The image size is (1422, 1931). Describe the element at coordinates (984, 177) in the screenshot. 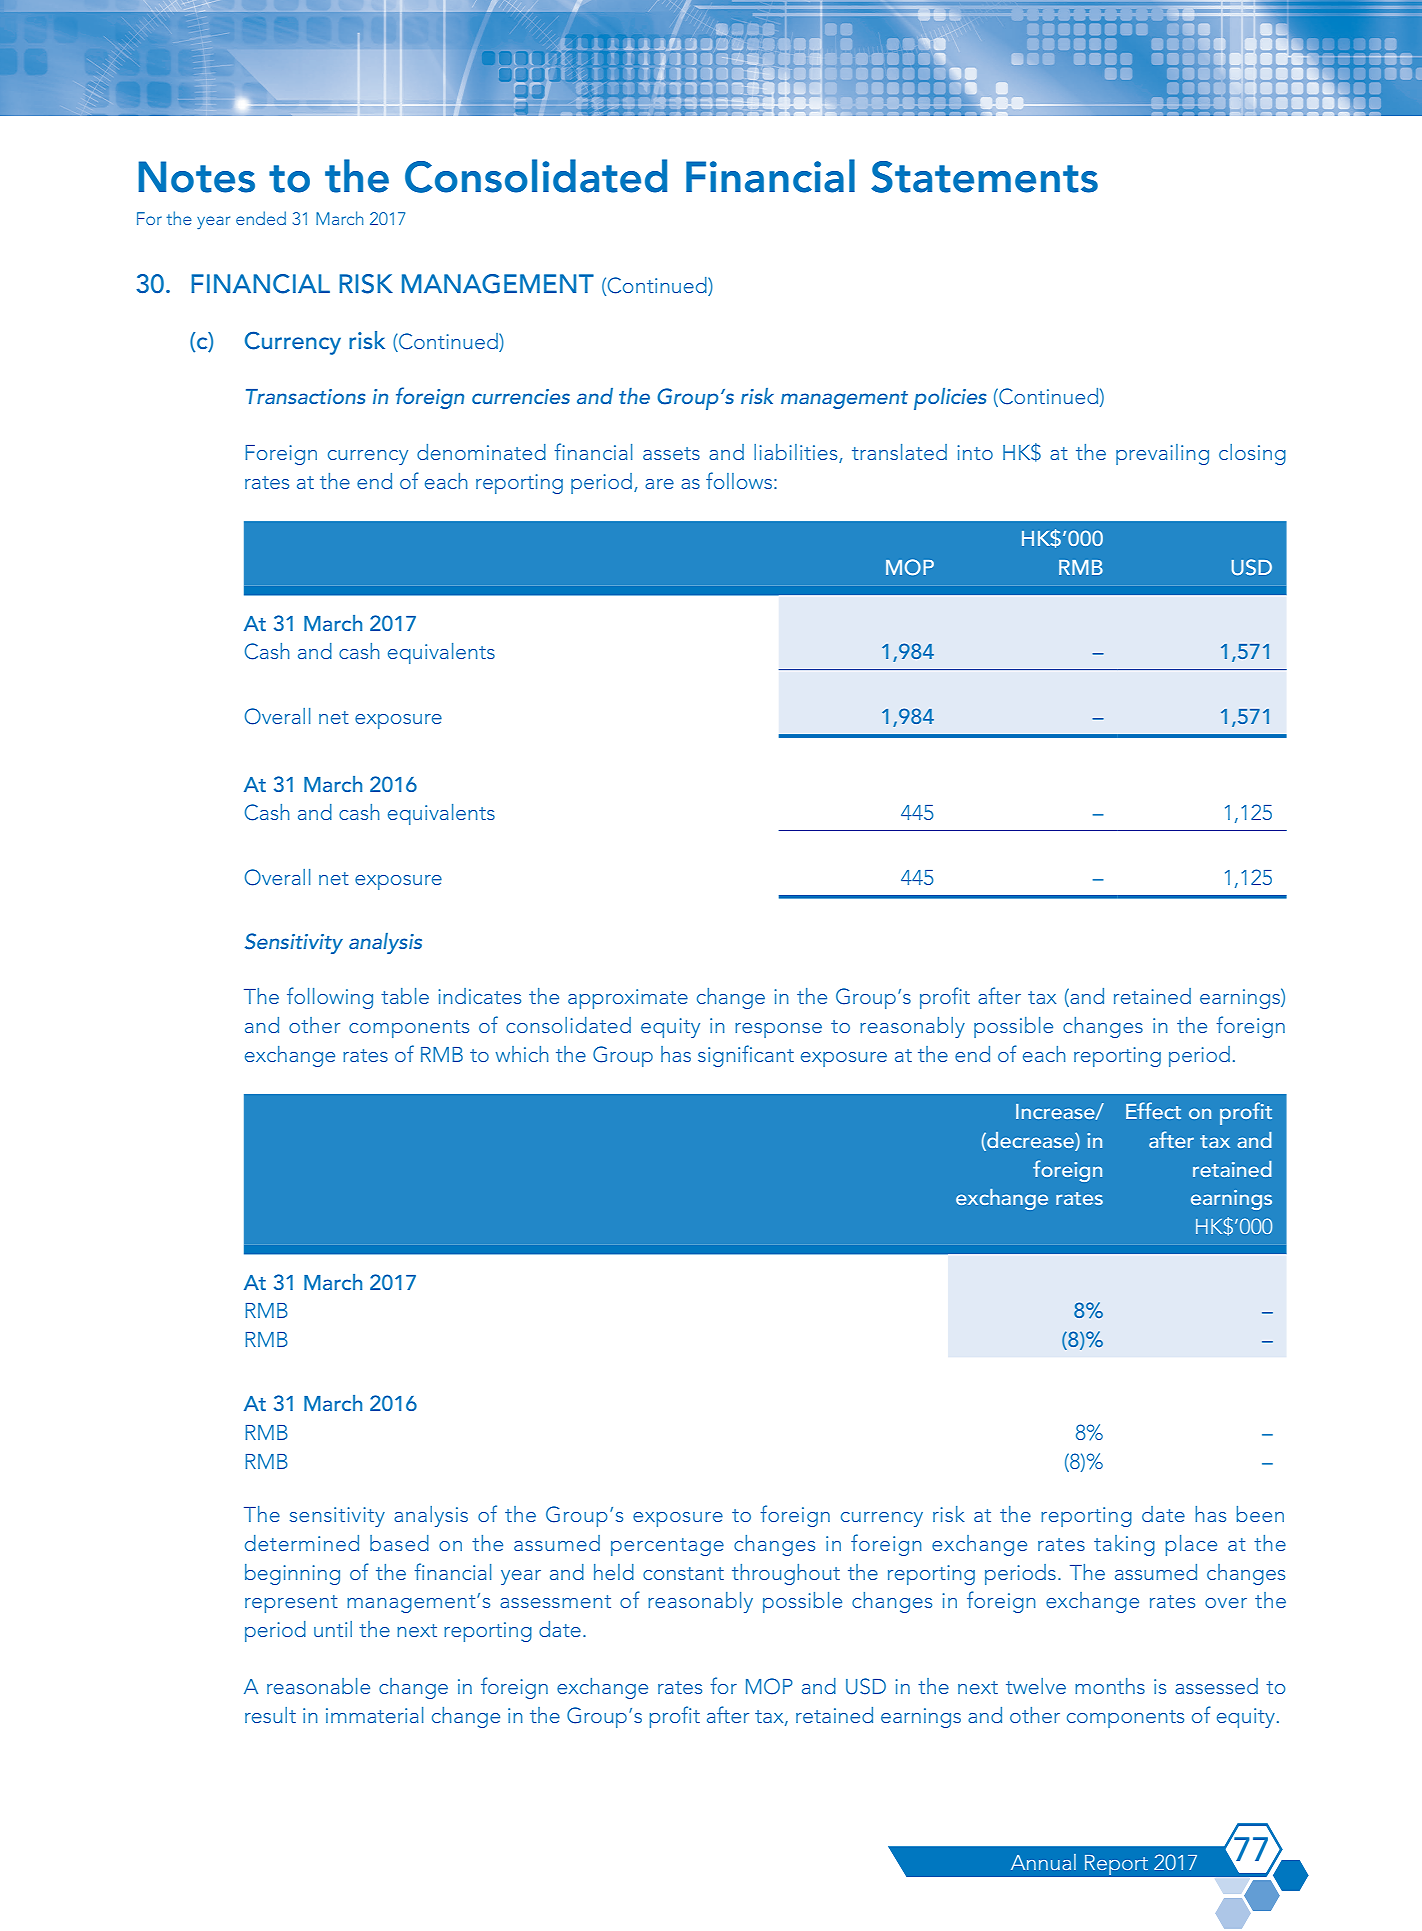

I see `Statements` at that location.
